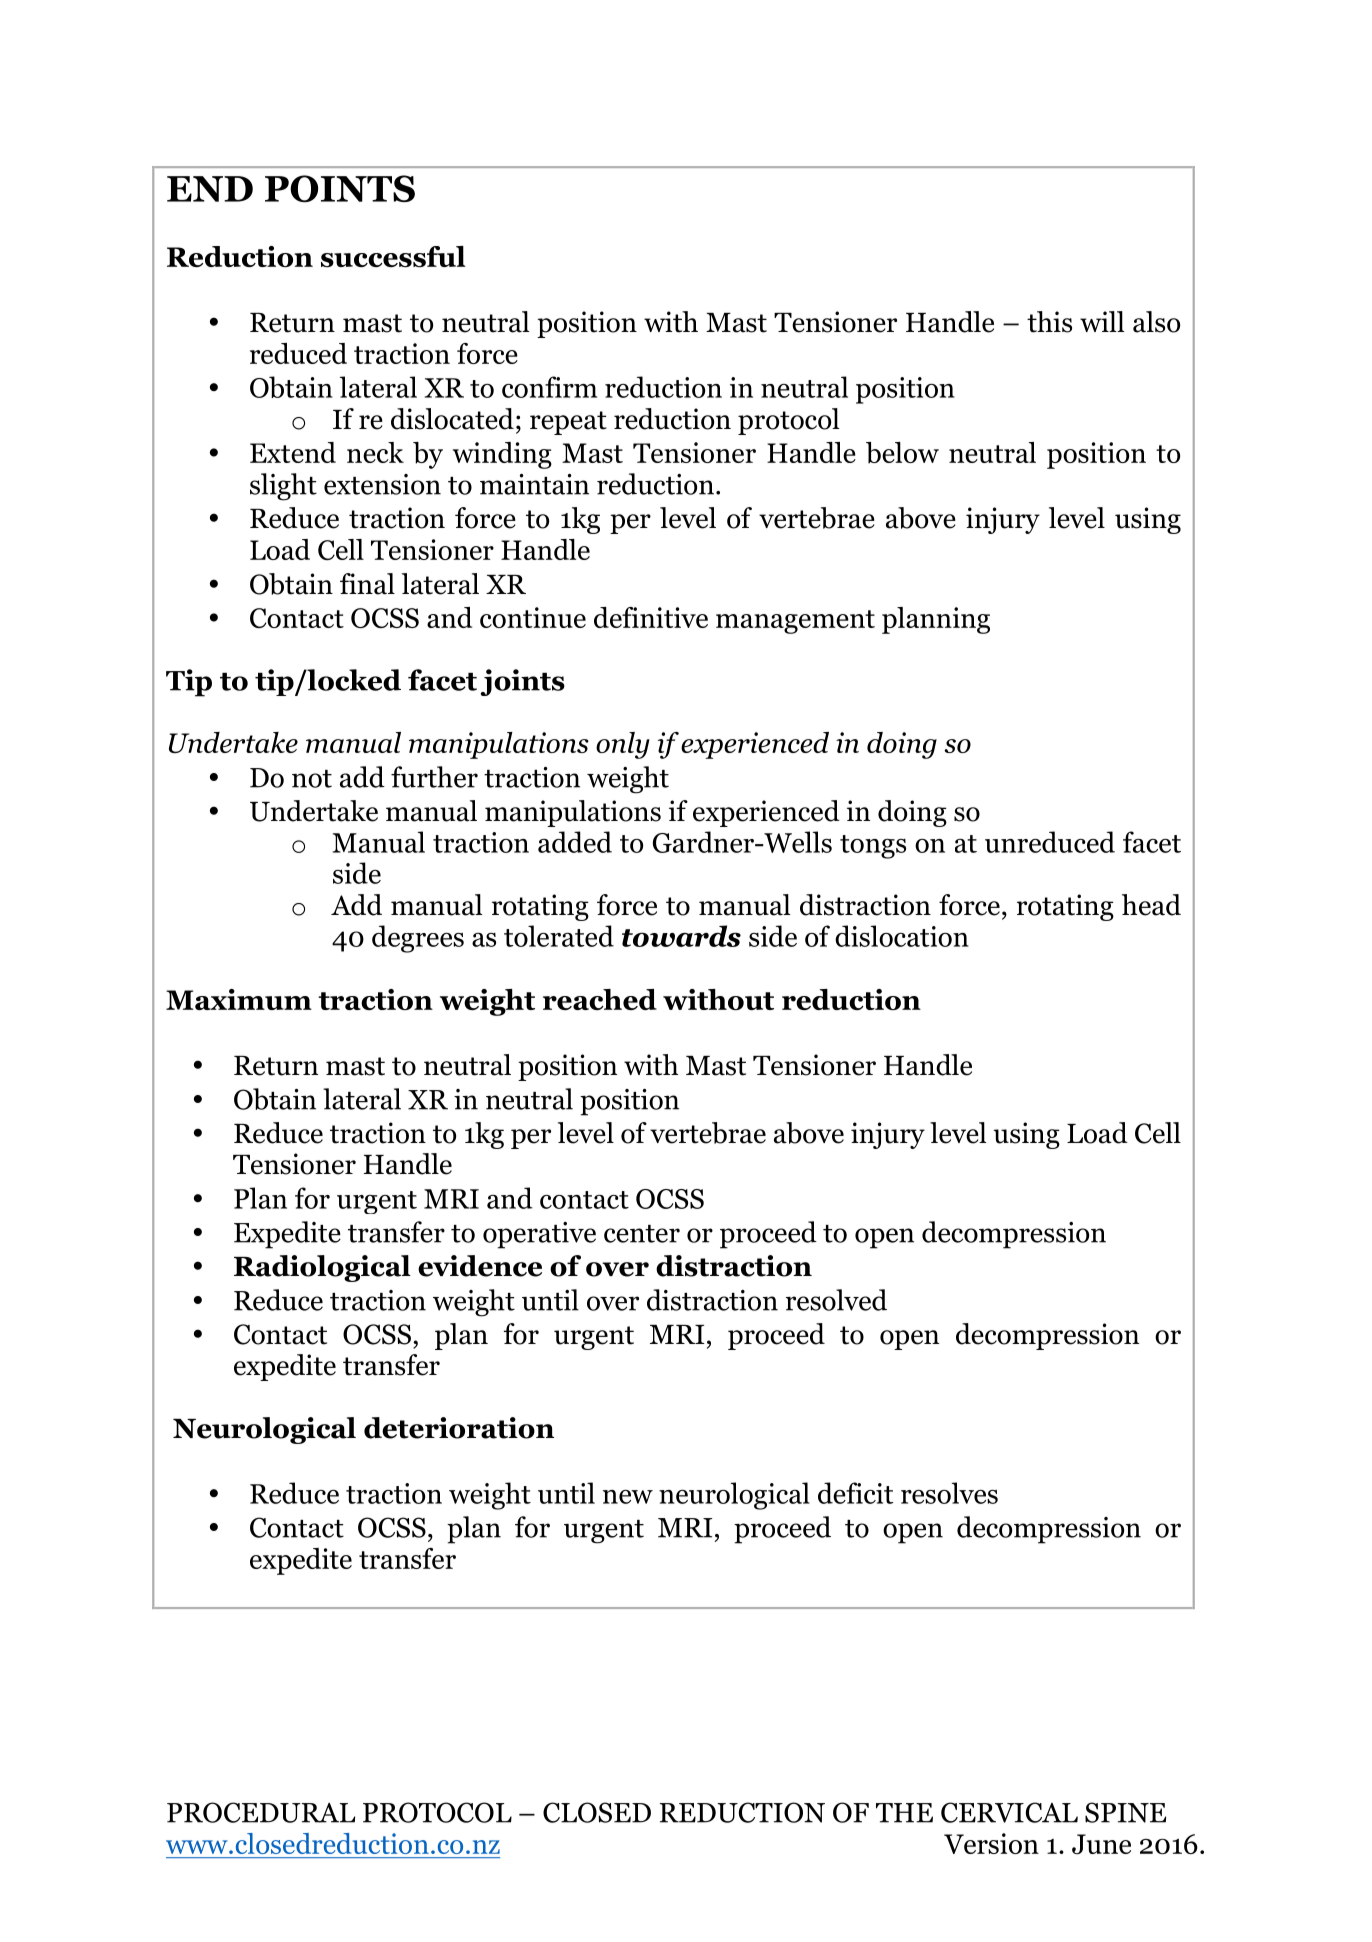 Image resolution: width=1372 pixels, height=1942 pixels. Describe the element at coordinates (549, 387) in the screenshot. I see `confirm` at that location.
